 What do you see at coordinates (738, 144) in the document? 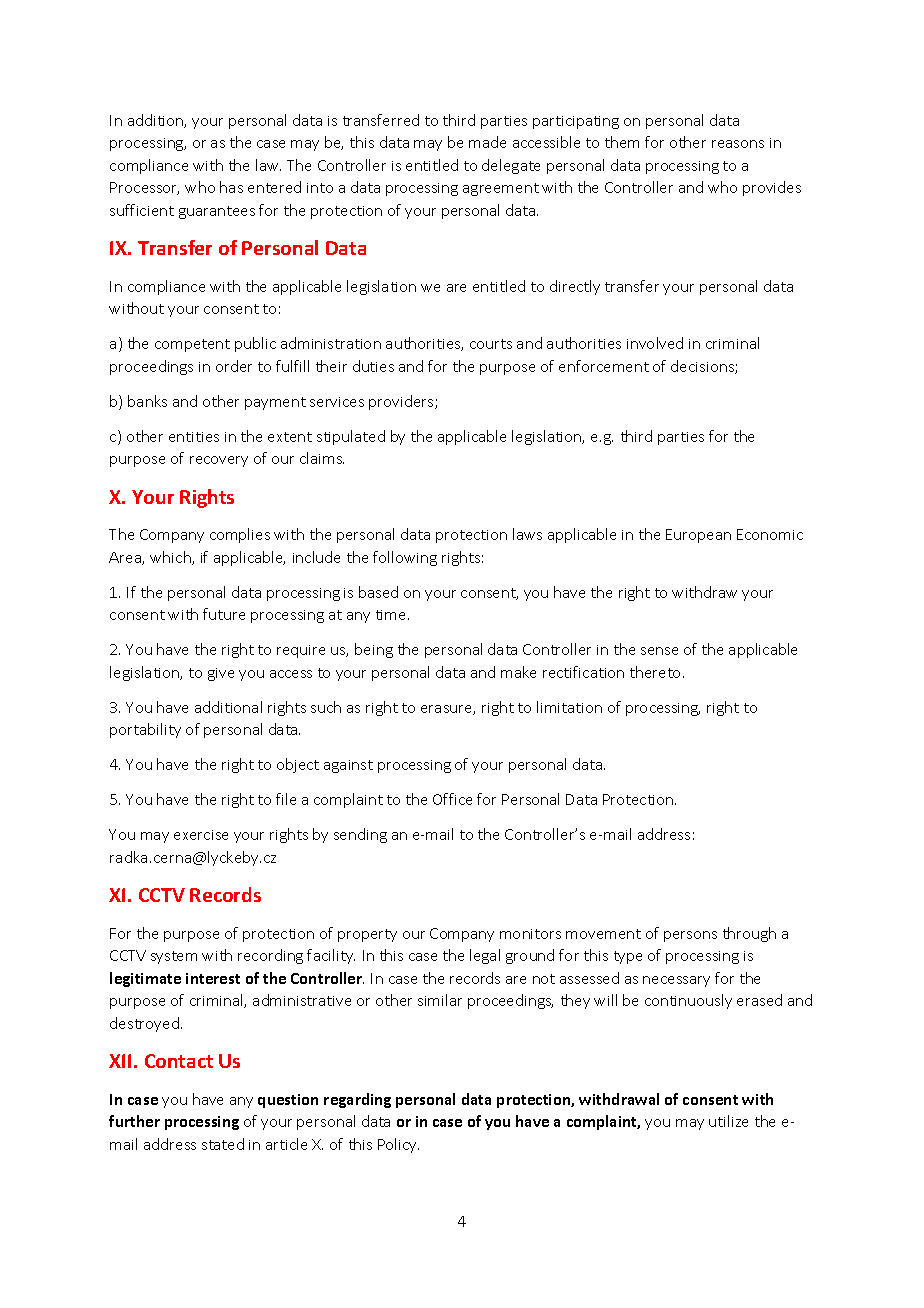
I see `reasons` at bounding box center [738, 144].
